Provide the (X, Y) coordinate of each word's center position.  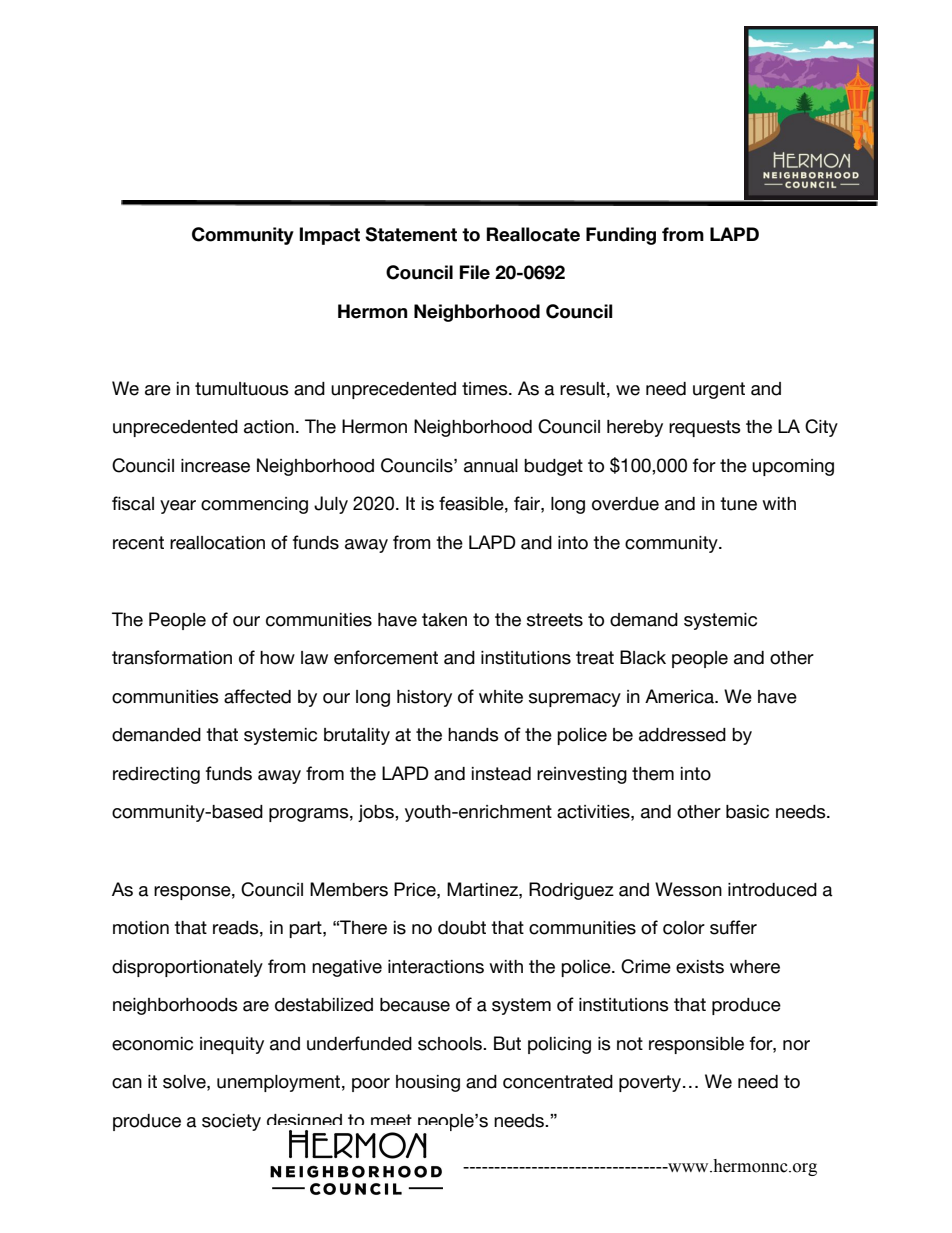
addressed (682, 735)
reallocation (217, 543)
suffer (733, 927)
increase (215, 466)
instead (501, 774)
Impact (330, 236)
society (231, 1122)
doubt (462, 928)
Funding (621, 236)
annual (491, 466)
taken (444, 620)
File (475, 272)
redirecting (156, 775)
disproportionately (187, 968)
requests (705, 428)
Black (643, 657)
